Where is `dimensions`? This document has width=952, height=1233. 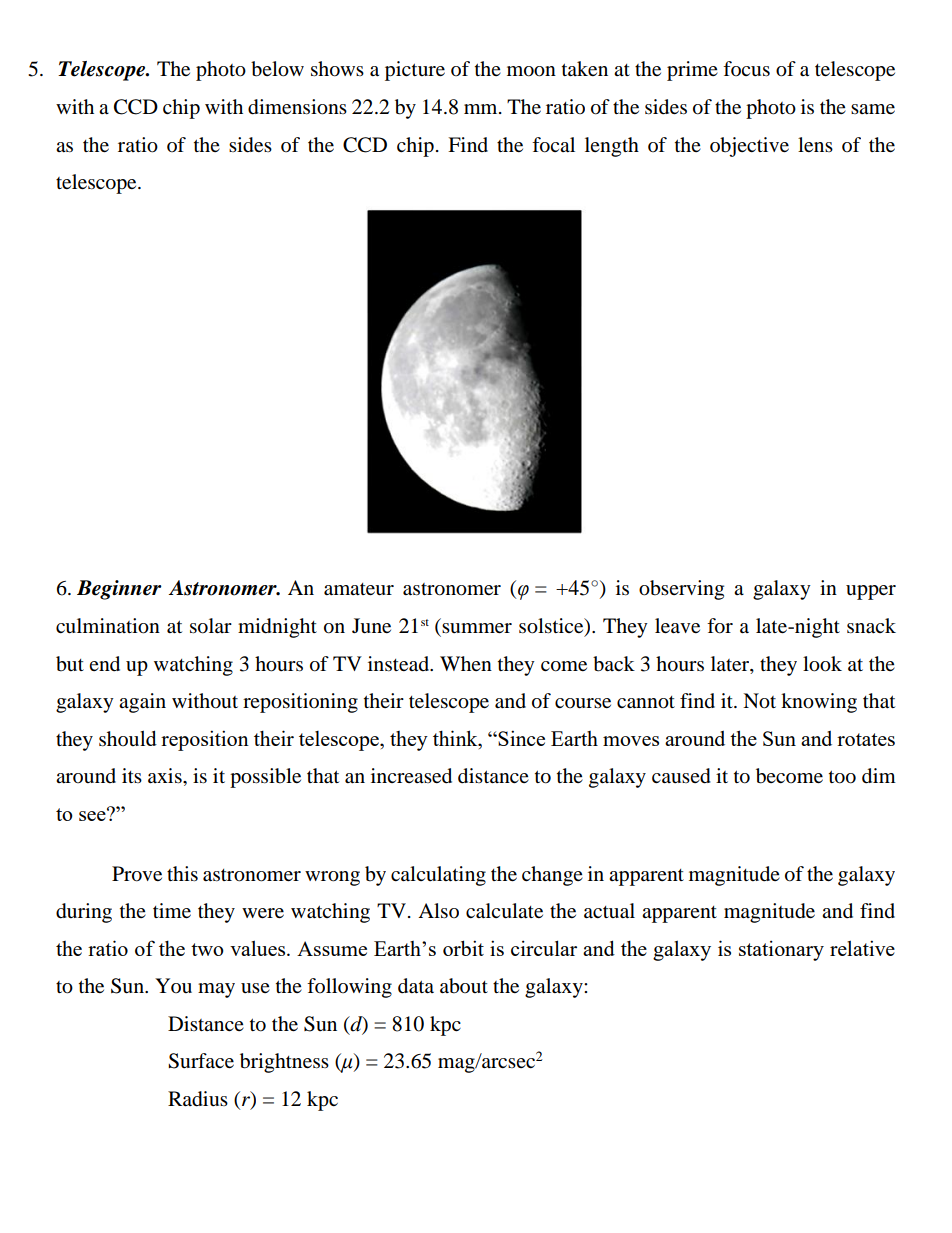
dimensions is located at coordinates (297, 107).
